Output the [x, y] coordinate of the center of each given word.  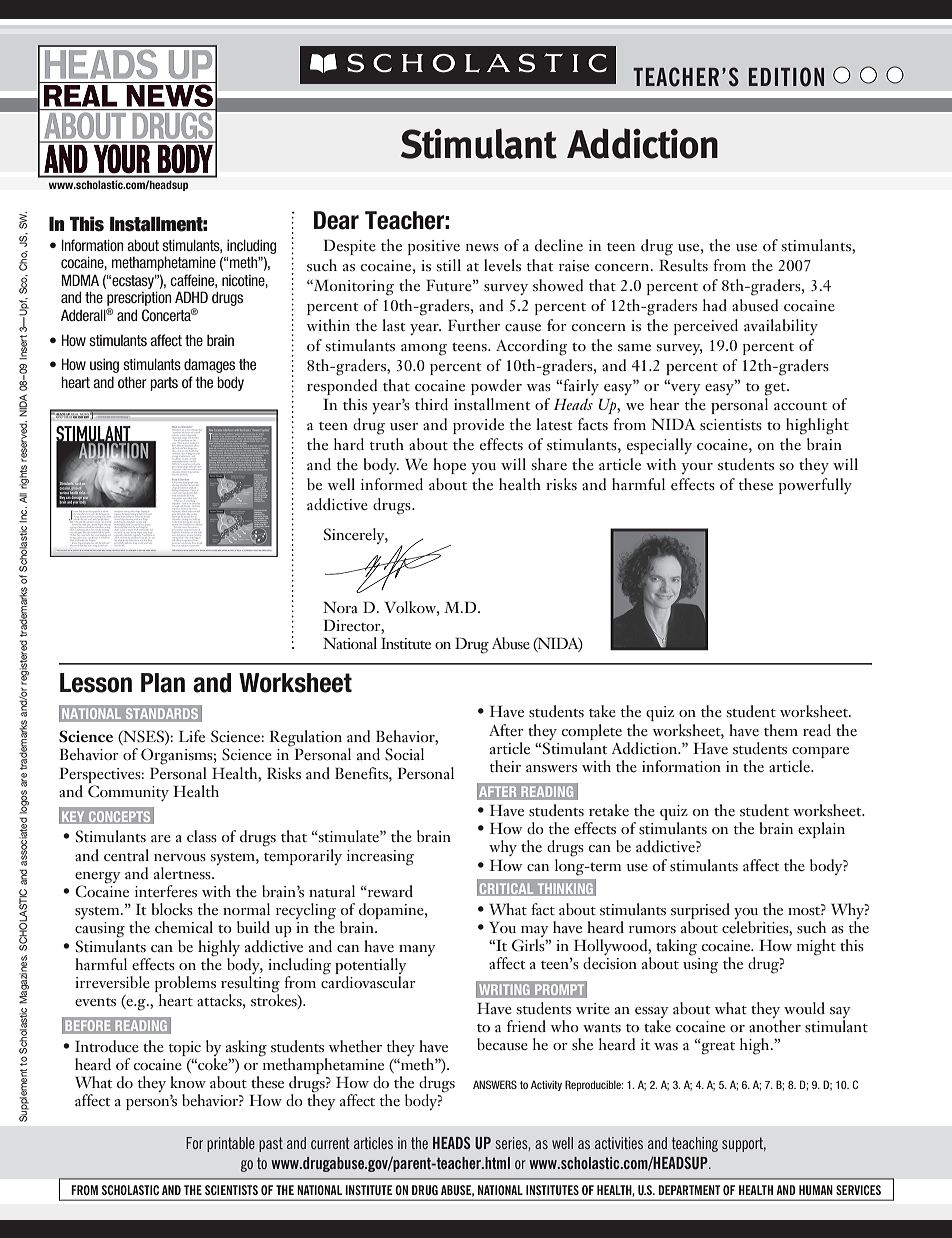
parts [164, 384]
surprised [700, 911]
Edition [786, 77]
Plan [163, 683]
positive [434, 247]
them [781, 730]
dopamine [392, 911]
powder [496, 387]
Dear [336, 220]
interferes [166, 891]
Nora [340, 607]
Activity [546, 1085]
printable [231, 1144]
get [776, 389]
